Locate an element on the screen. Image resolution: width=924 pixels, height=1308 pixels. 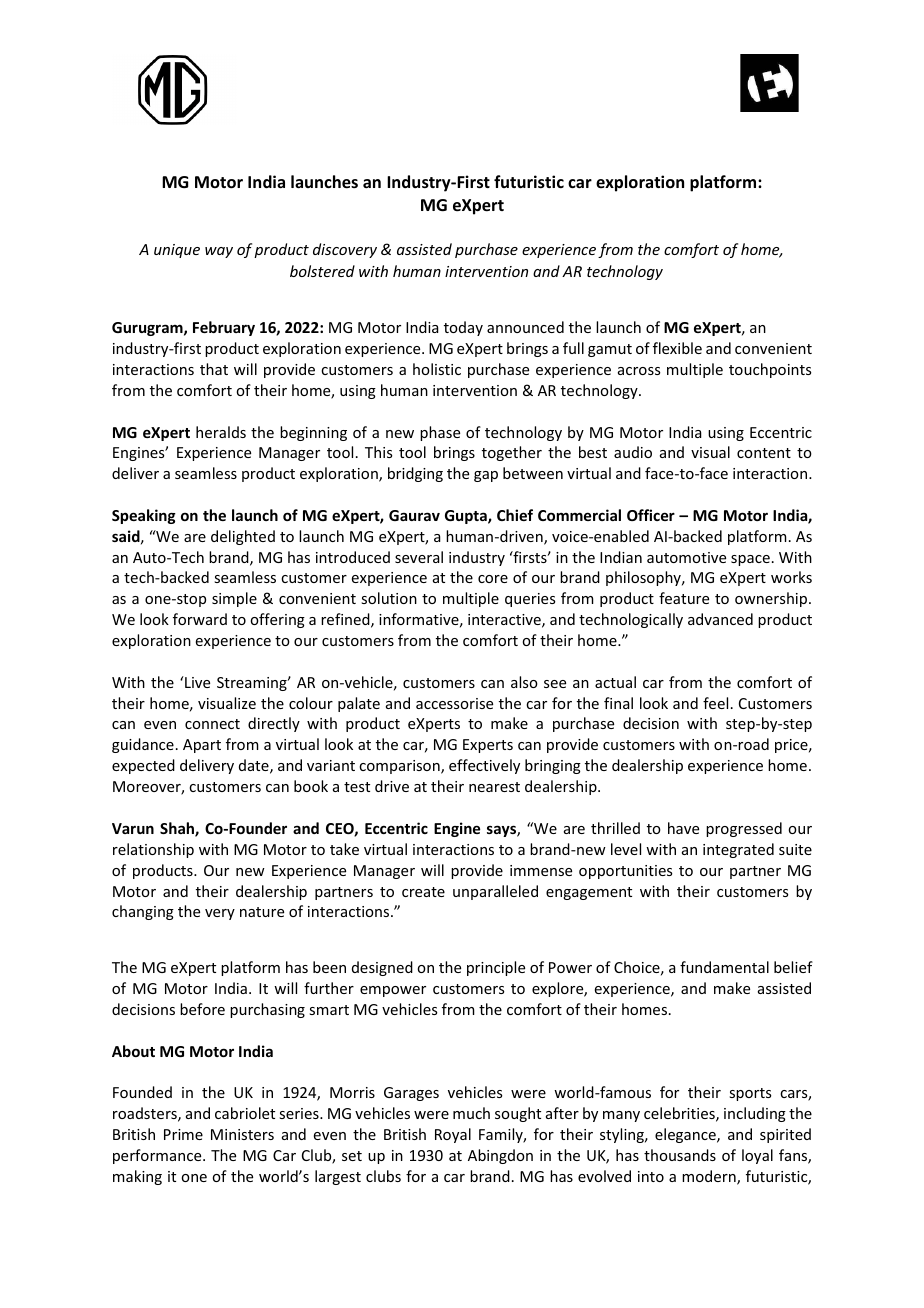
unparalleled is located at coordinates (495, 892).
